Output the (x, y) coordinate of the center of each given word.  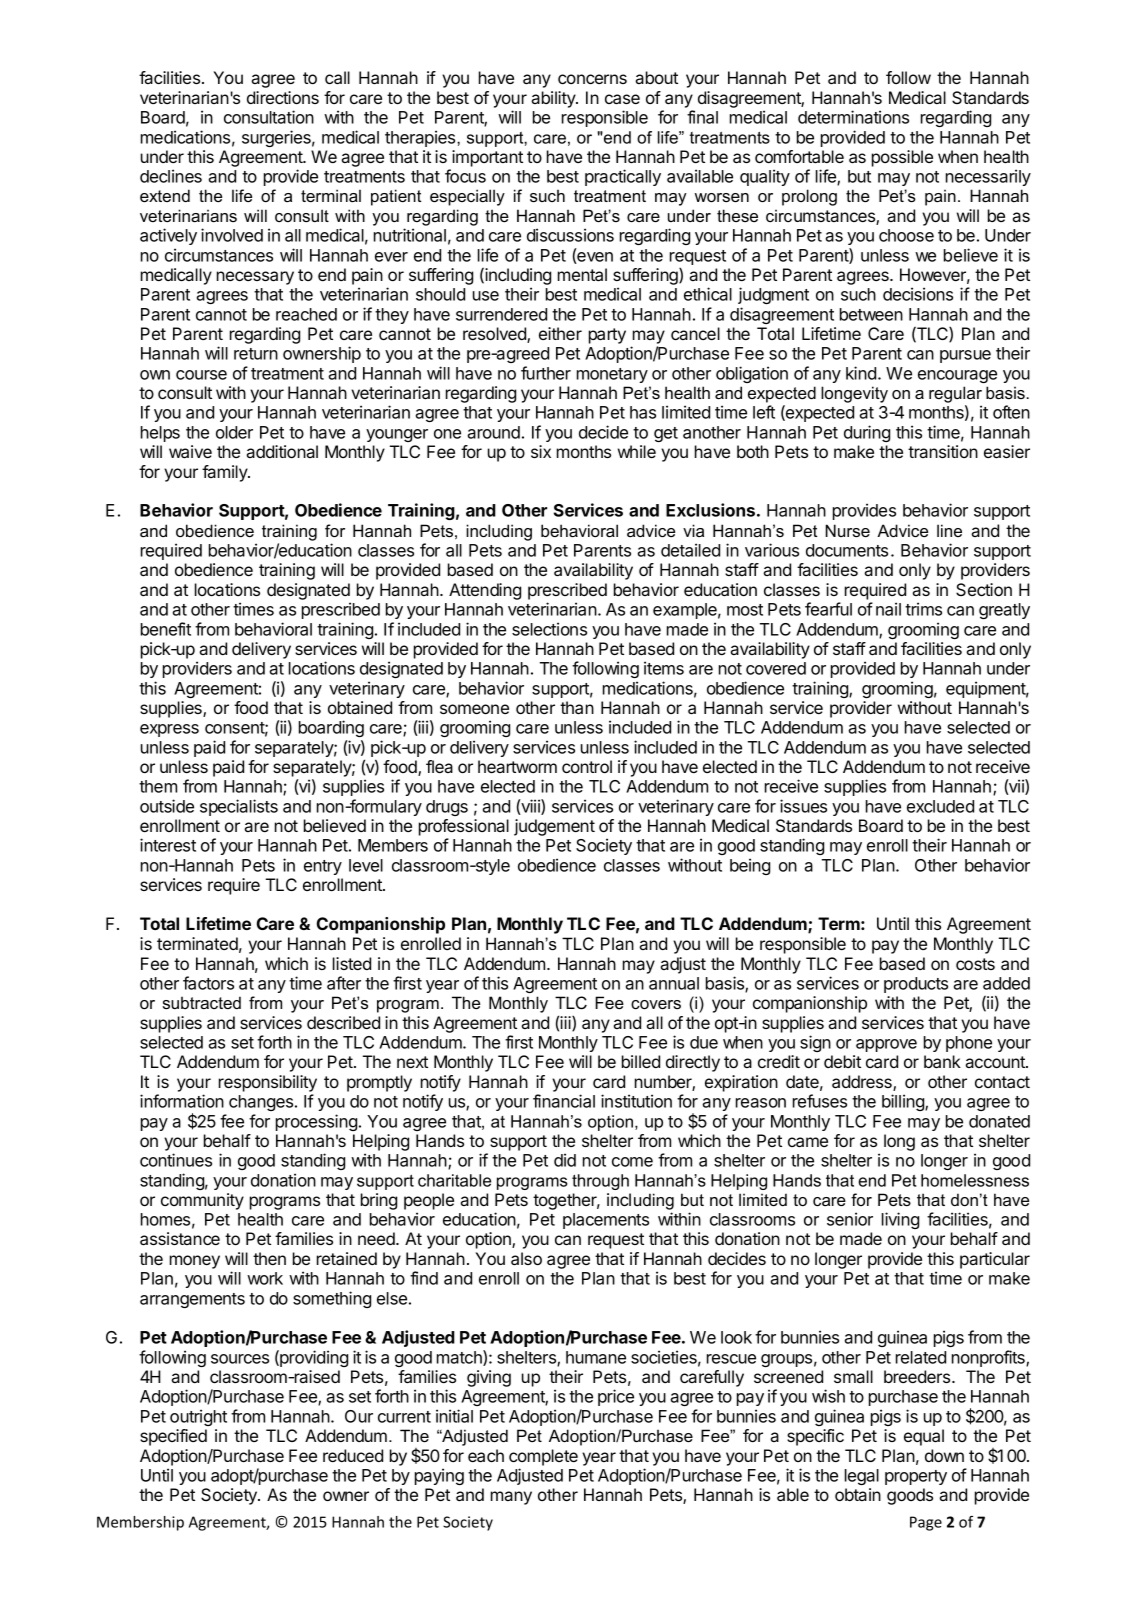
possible (902, 158)
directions (283, 97)
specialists (239, 807)
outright (198, 1417)
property (916, 1477)
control (587, 766)
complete (543, 1457)
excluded (940, 806)
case (622, 99)
